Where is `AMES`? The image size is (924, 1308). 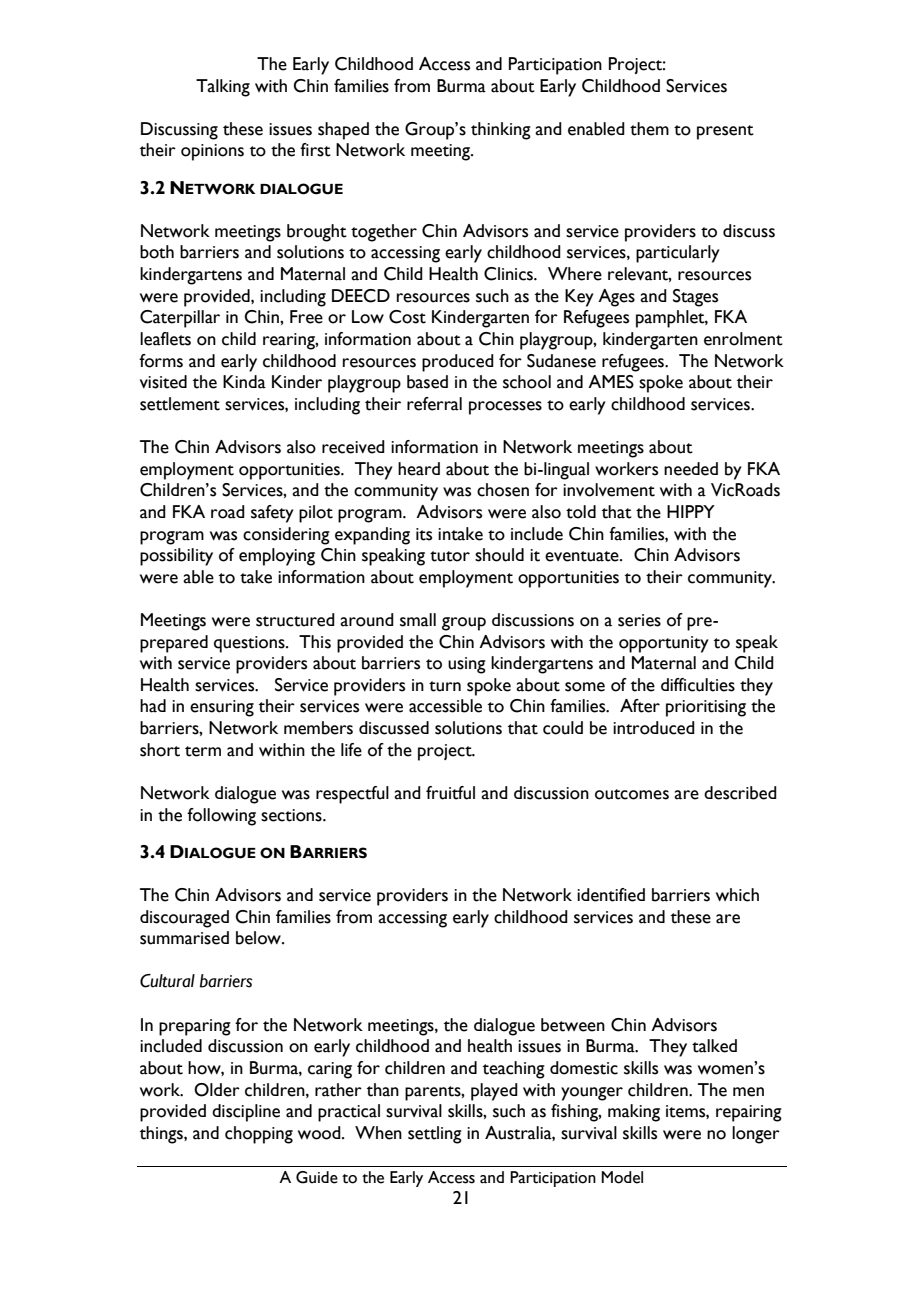
AMES is located at coordinates (611, 382).
